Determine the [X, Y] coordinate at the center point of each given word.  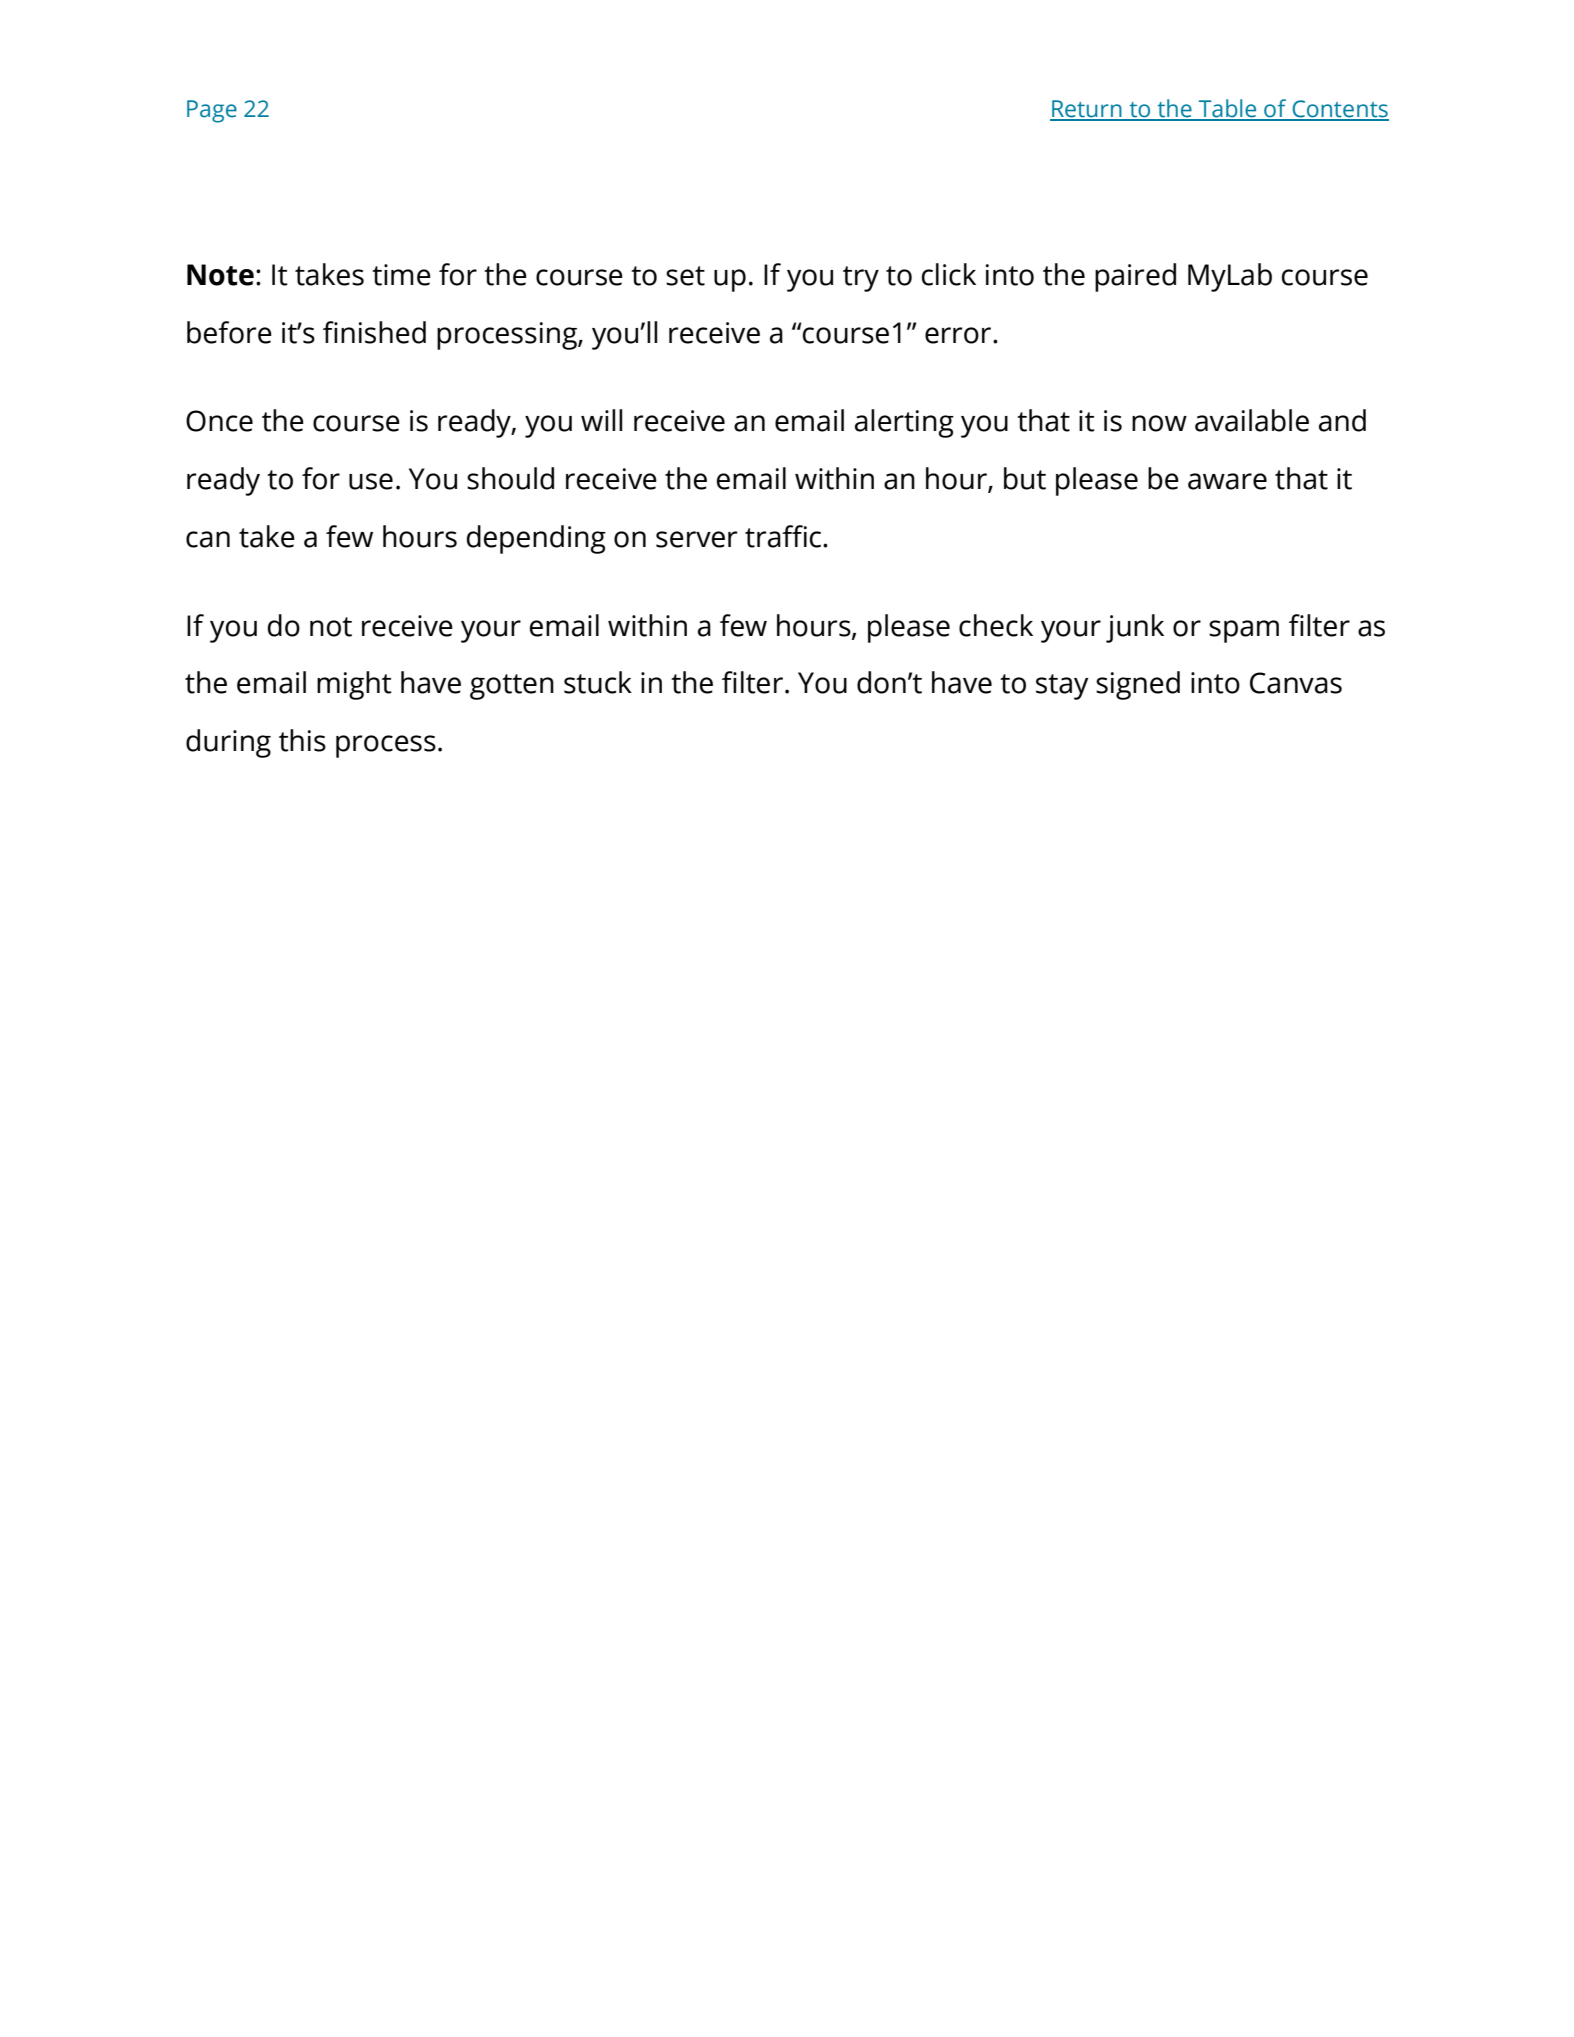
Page [212, 111]
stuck [598, 682]
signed [1138, 685]
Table [1228, 109]
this [302, 740]
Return [1087, 110]
